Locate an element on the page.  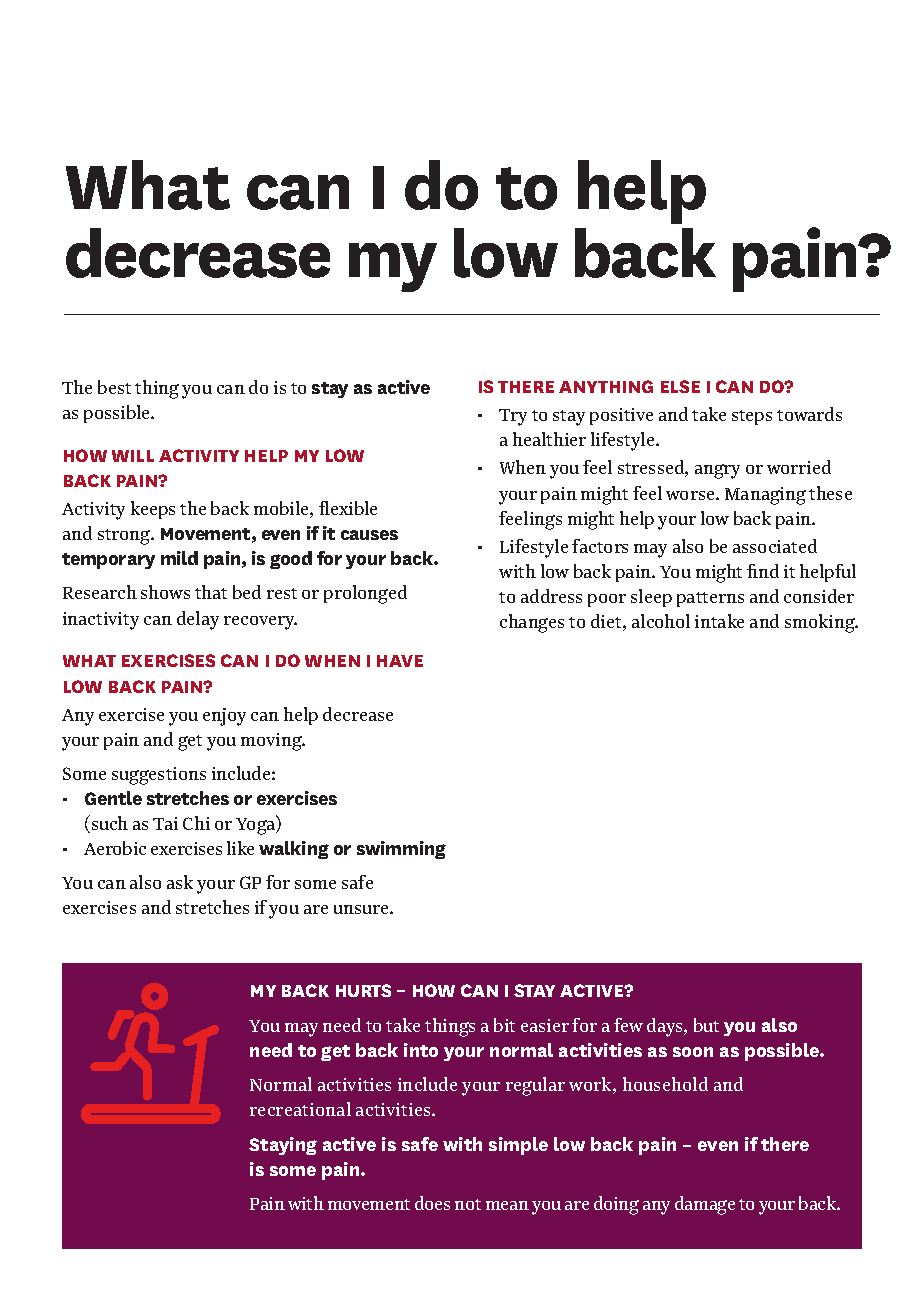
steps is located at coordinates (752, 417).
